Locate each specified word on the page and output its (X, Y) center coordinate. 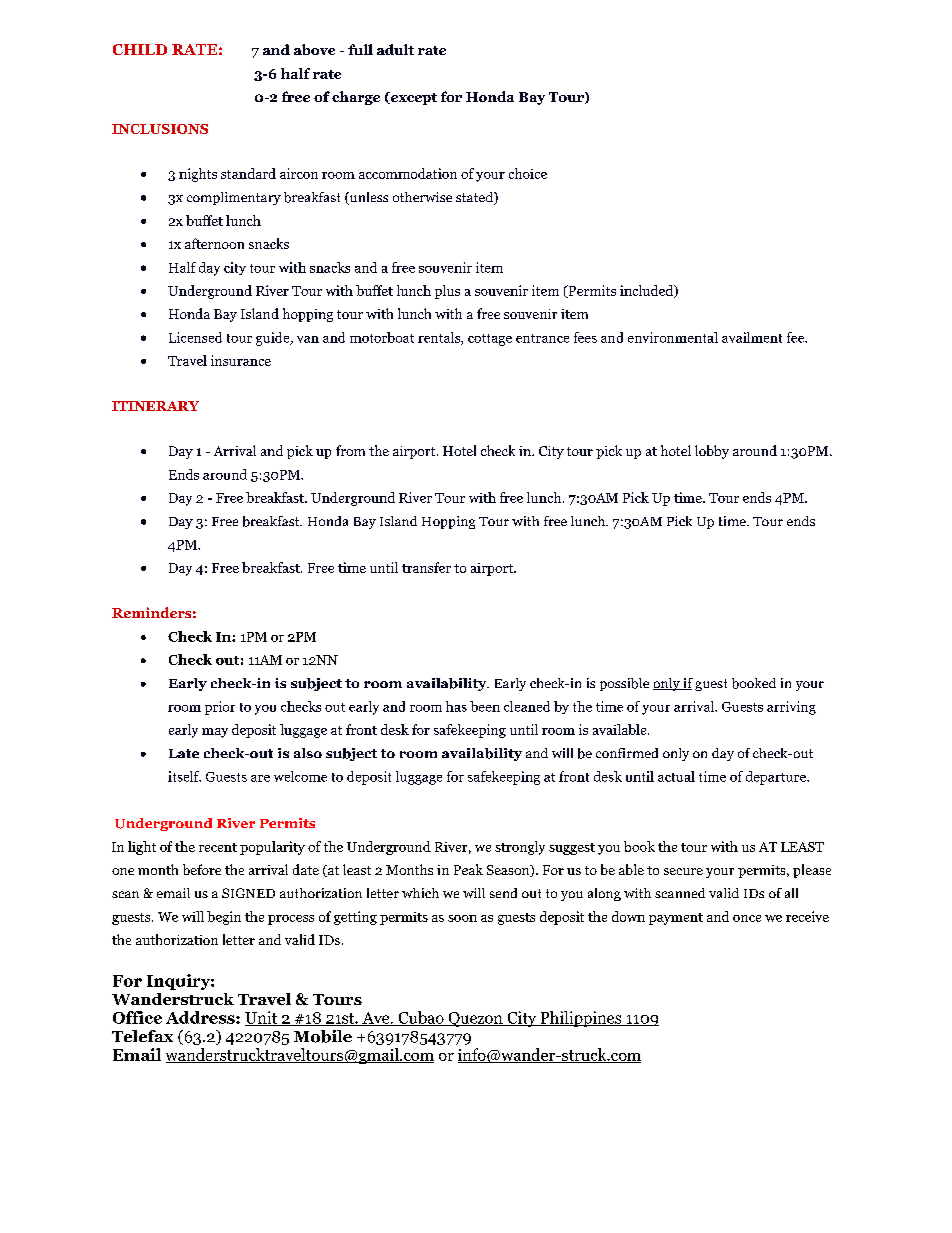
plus (447, 292)
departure (777, 778)
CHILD (140, 49)
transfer (426, 567)
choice (528, 173)
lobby (712, 452)
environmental (673, 337)
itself (184, 776)
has (456, 706)
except (413, 98)
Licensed (195, 337)
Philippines (581, 1019)
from (350, 450)
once (747, 918)
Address (201, 1017)
